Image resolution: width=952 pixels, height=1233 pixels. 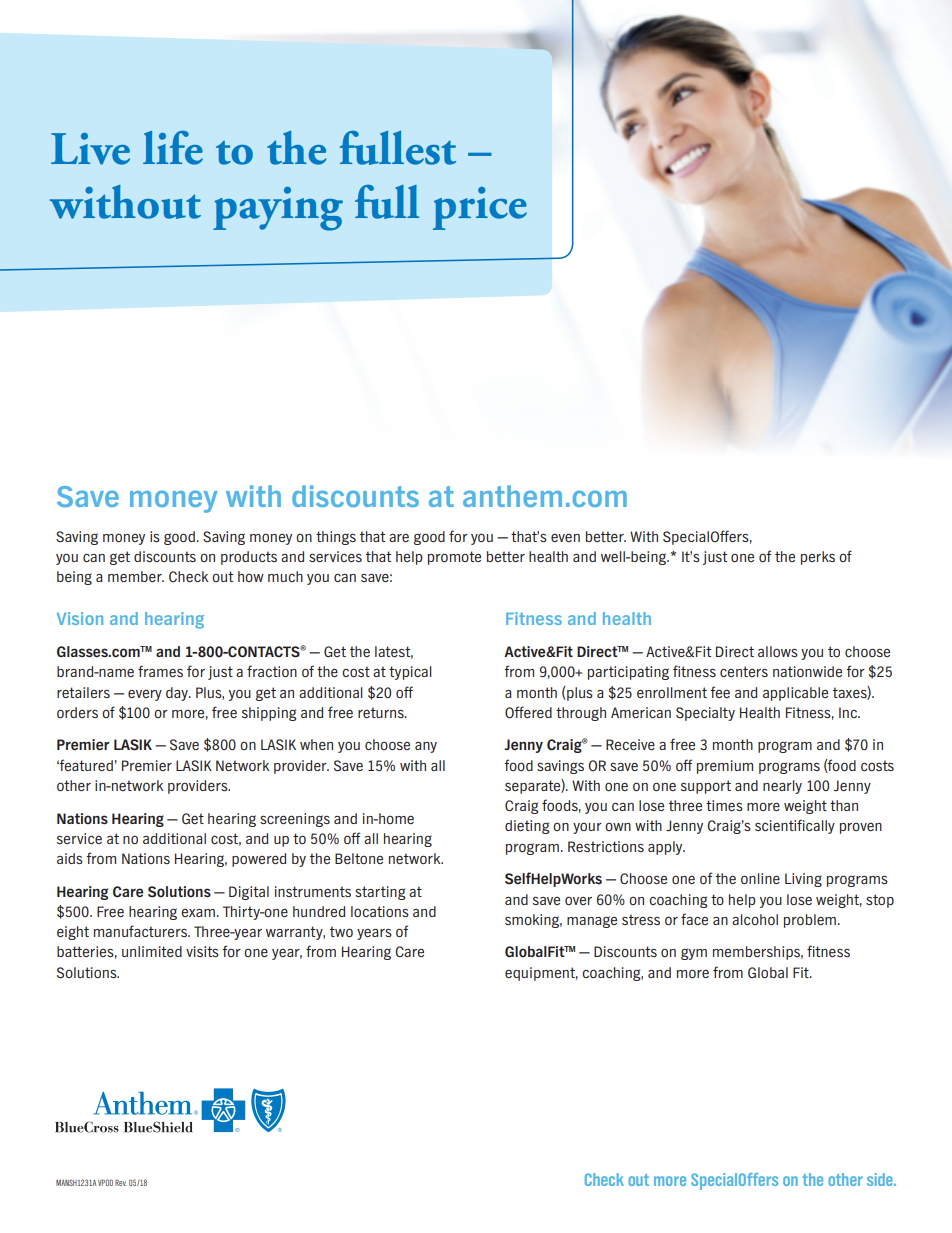 What do you see at coordinates (173, 148) in the image?
I see `life` at bounding box center [173, 148].
